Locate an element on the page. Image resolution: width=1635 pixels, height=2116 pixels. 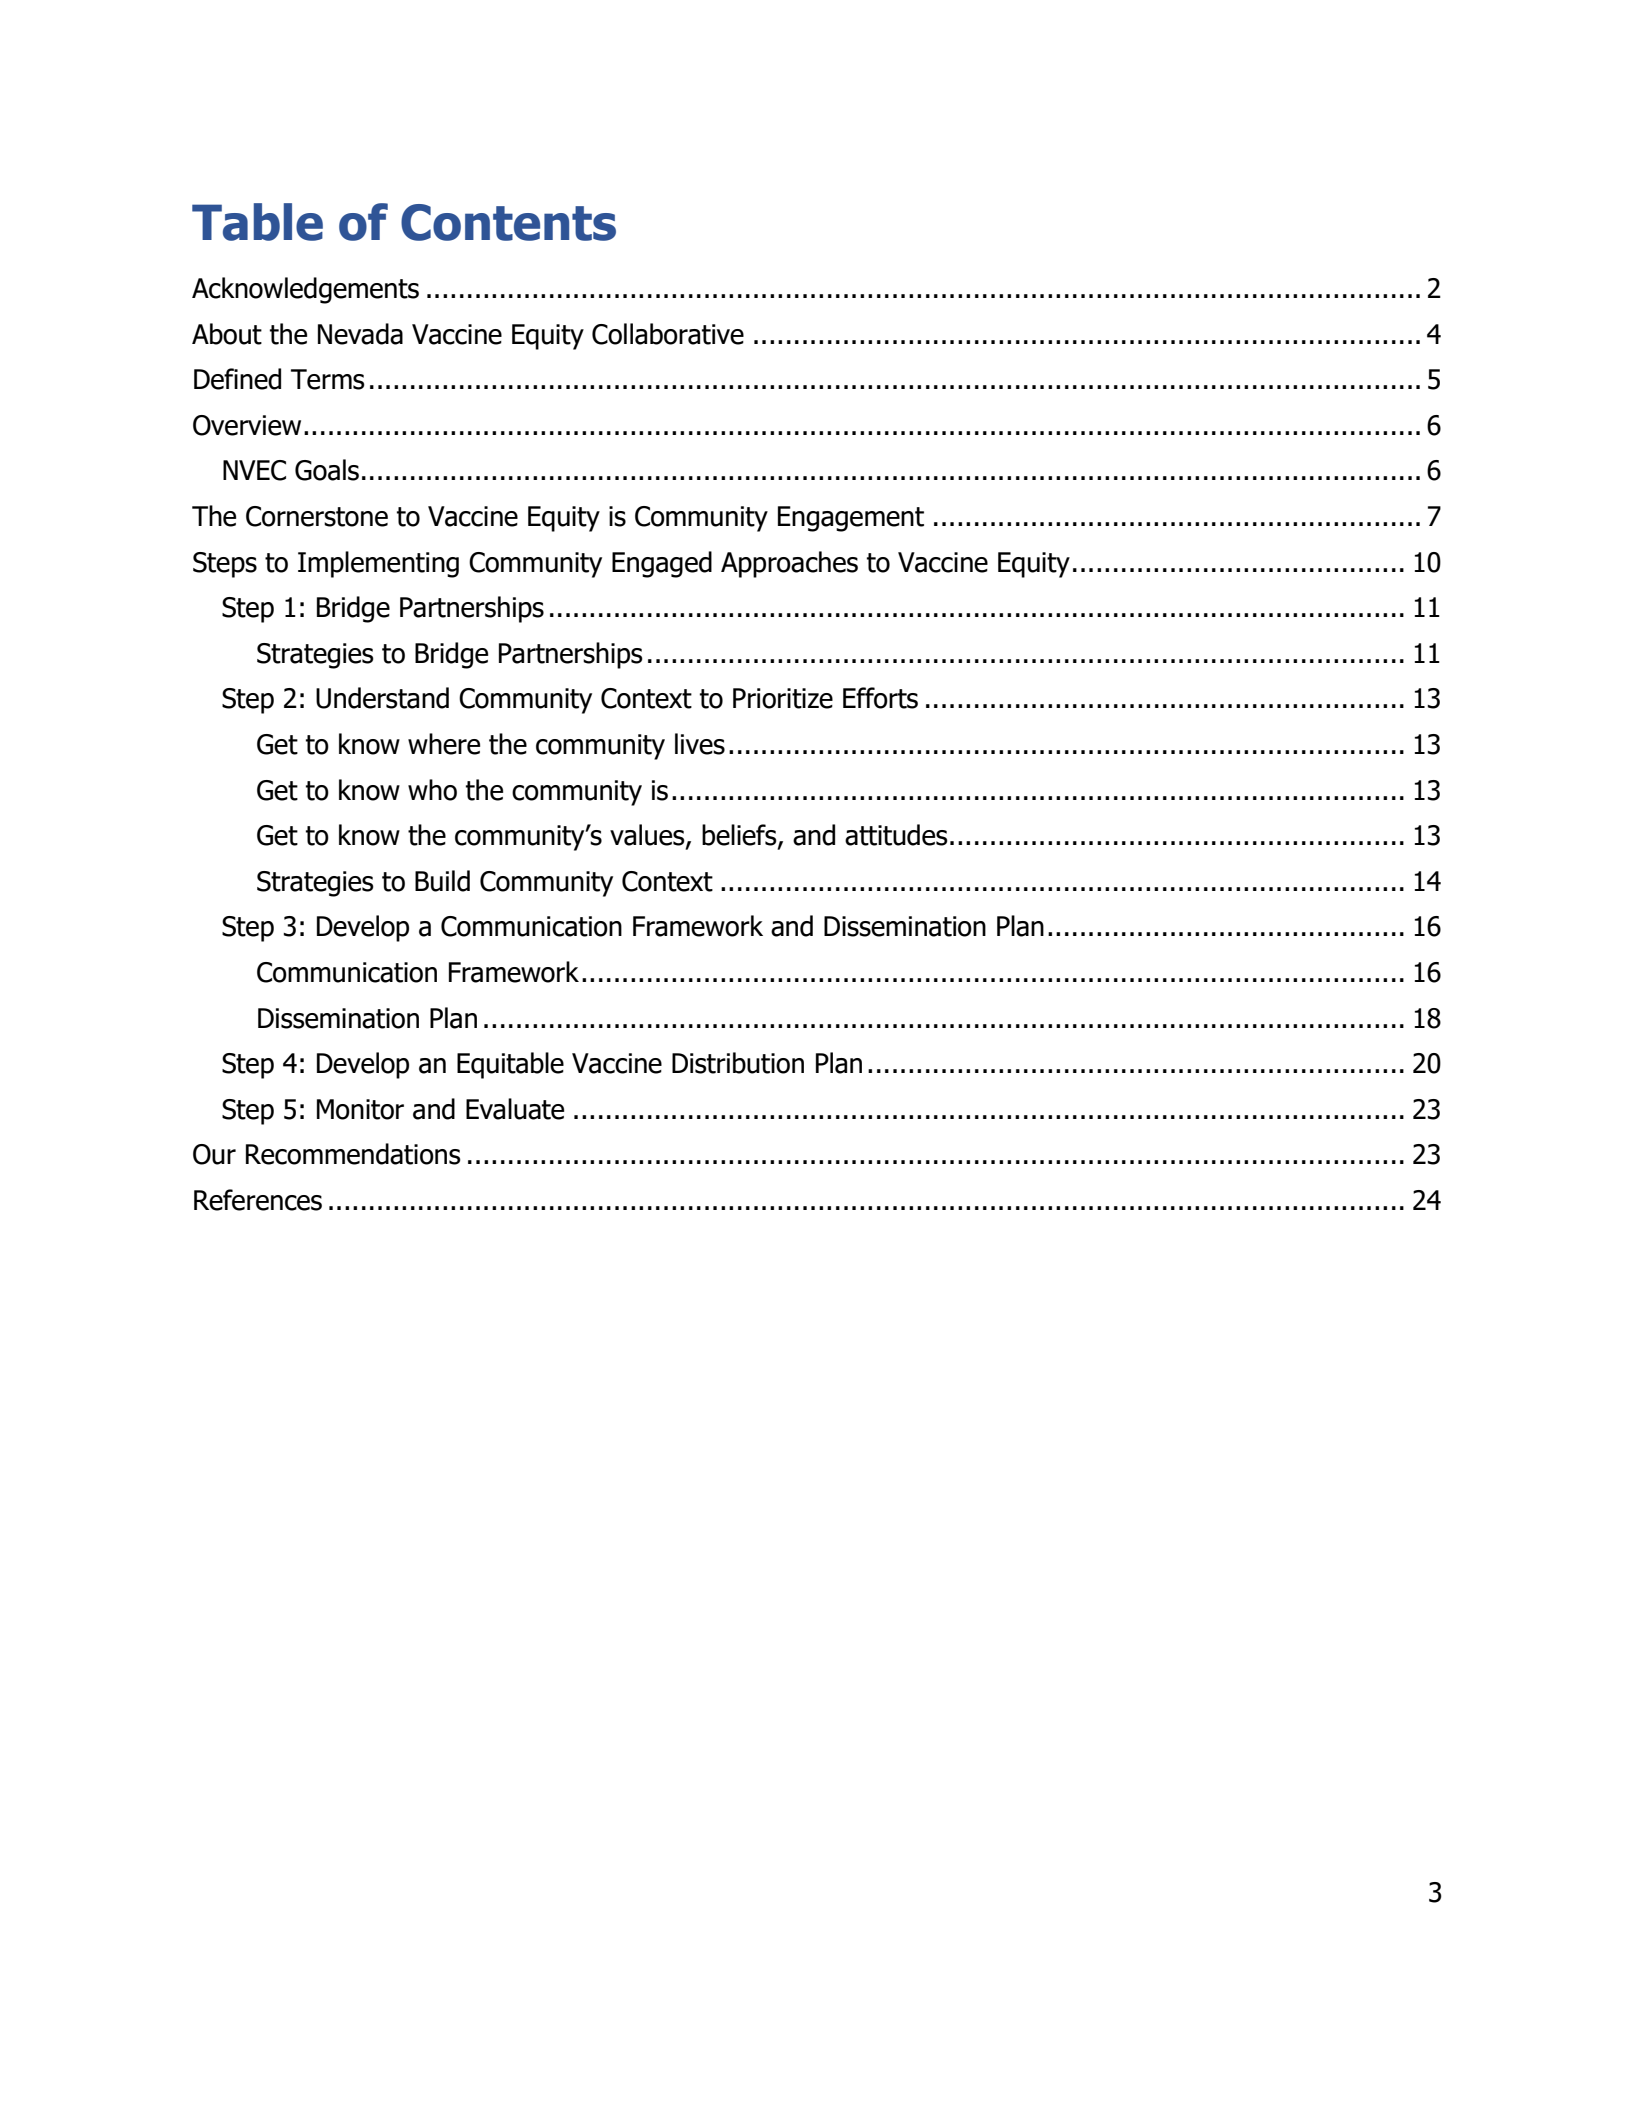
Nevada is located at coordinates (360, 334).
